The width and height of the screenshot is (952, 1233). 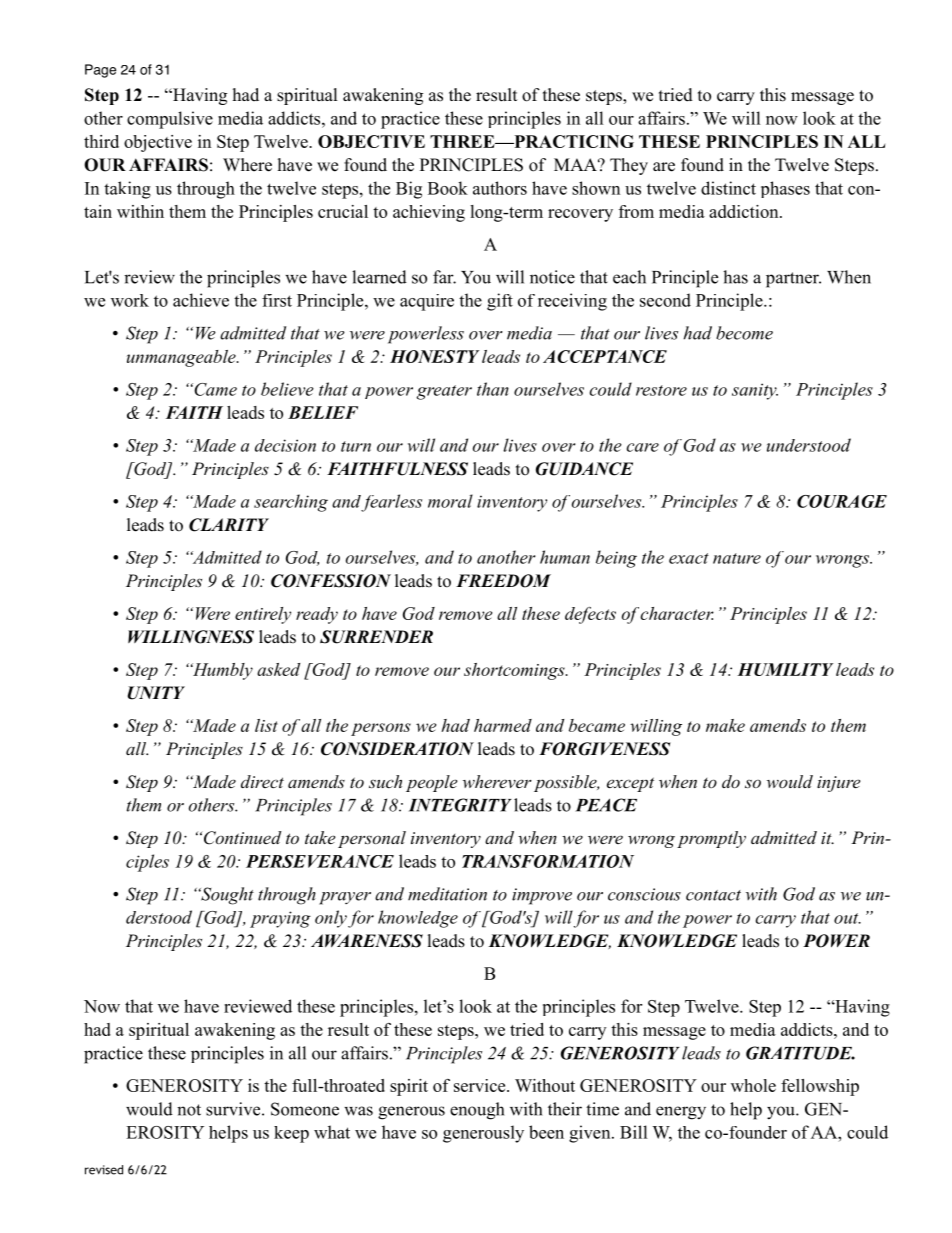 What do you see at coordinates (170, 120) in the screenshot?
I see `compulsive` at bounding box center [170, 120].
